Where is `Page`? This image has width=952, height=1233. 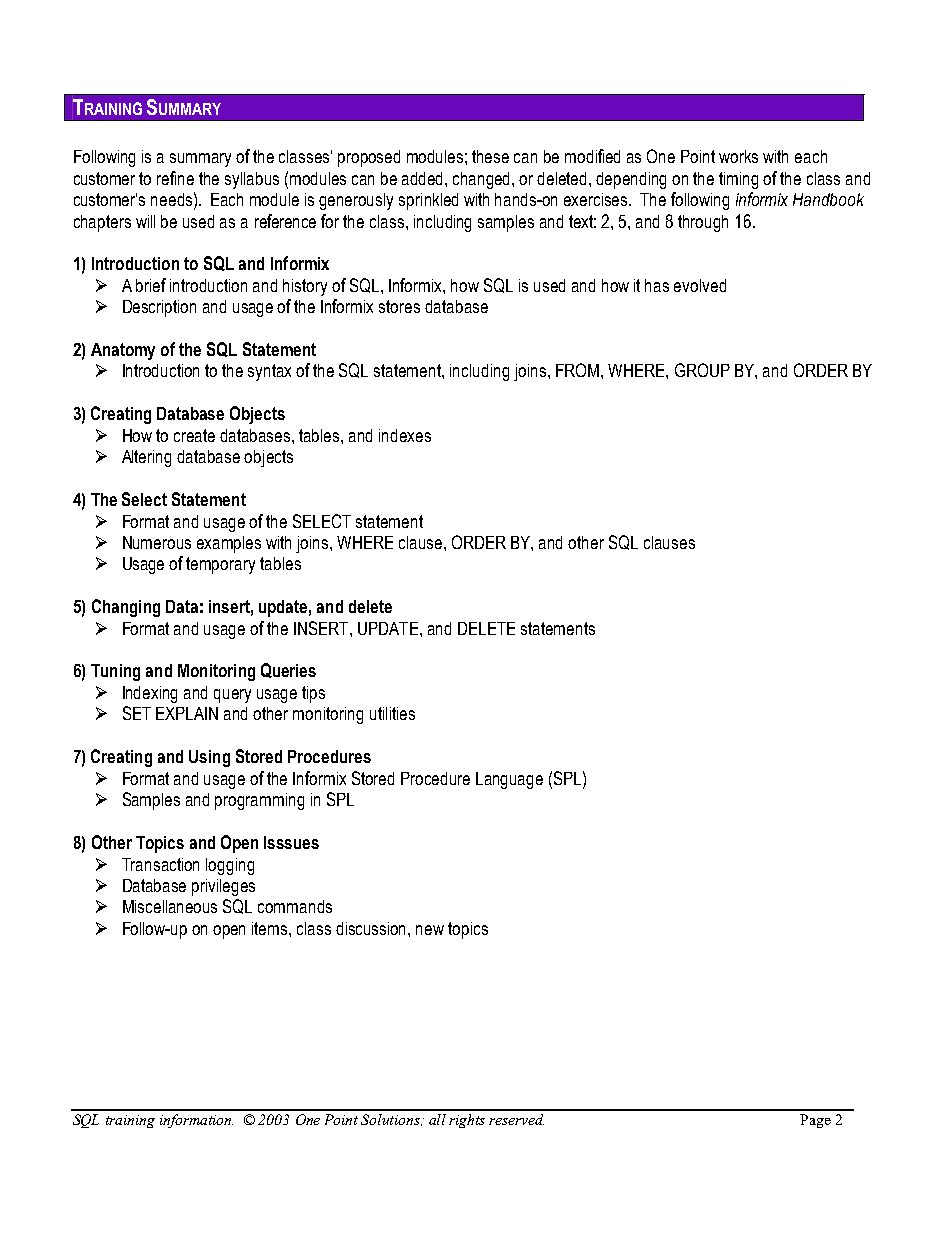
Page is located at coordinates (815, 1121).
